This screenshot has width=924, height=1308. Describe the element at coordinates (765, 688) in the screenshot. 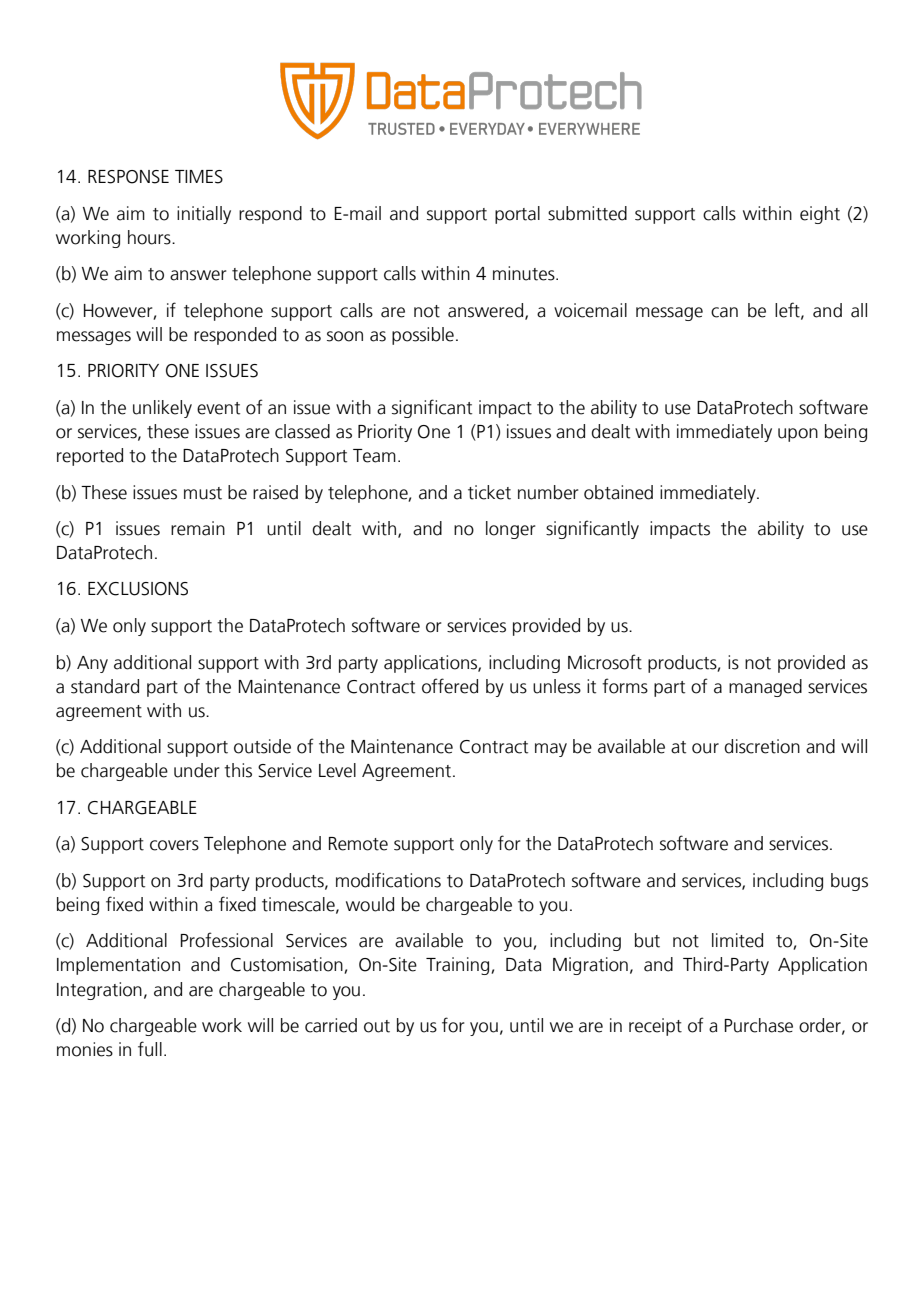

I see `managed` at that location.
